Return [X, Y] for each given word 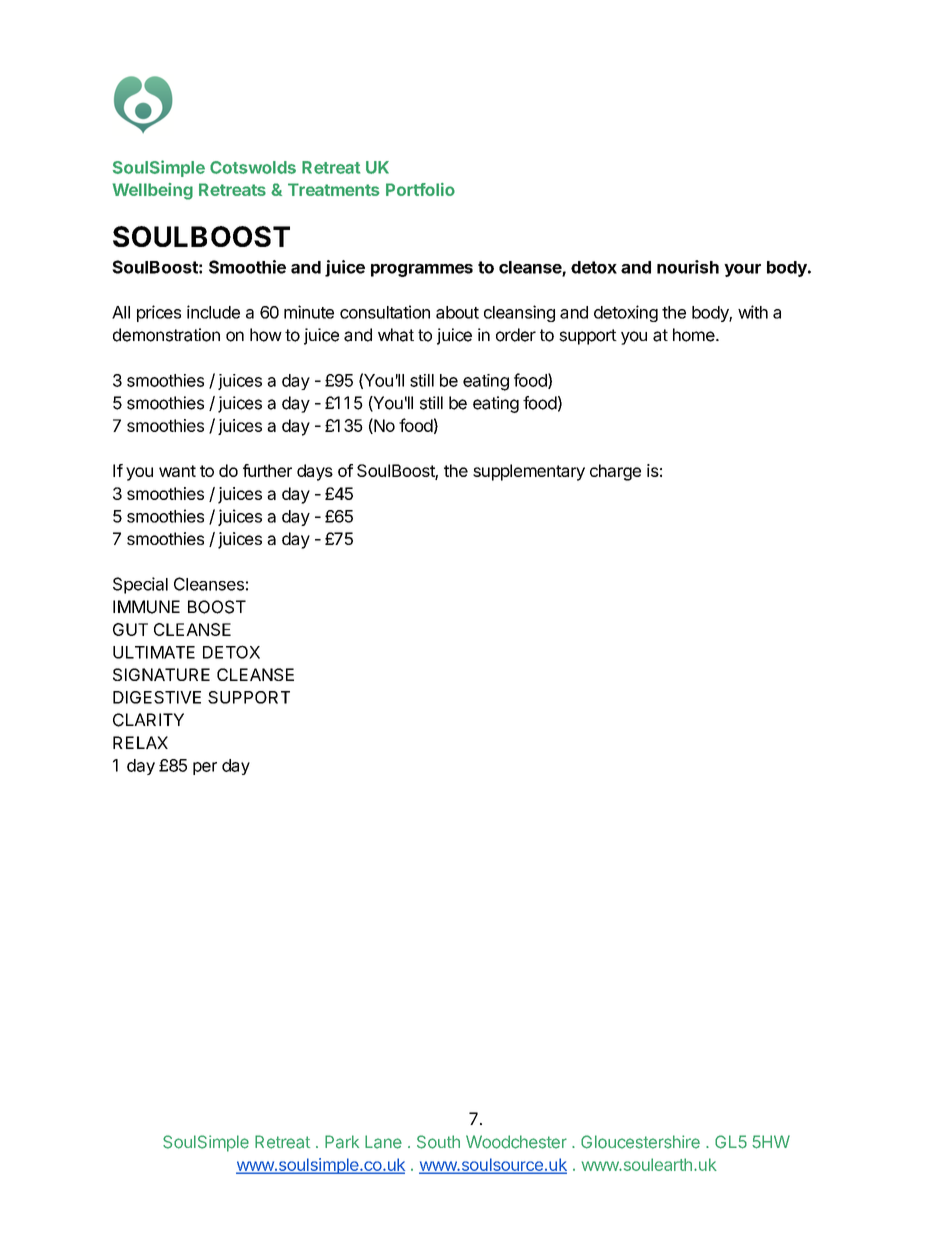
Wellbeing [153, 191]
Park [342, 1142]
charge [615, 472]
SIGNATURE [161, 674]
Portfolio [420, 189]
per [205, 768]
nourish [688, 267]
